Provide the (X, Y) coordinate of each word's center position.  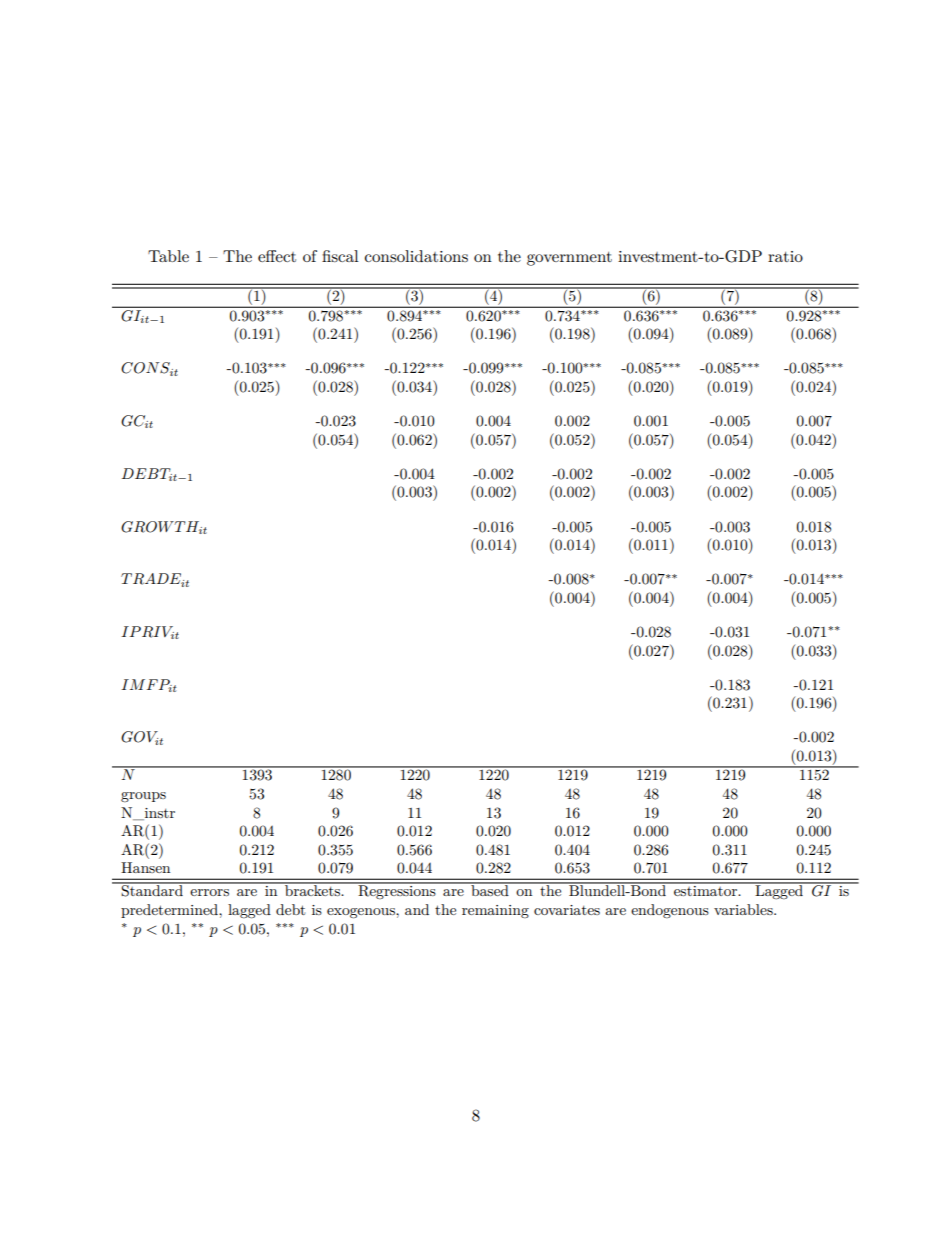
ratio (785, 256)
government (569, 259)
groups (143, 797)
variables (744, 909)
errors (209, 892)
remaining (495, 911)
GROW (148, 527)
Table (168, 256)
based (490, 889)
